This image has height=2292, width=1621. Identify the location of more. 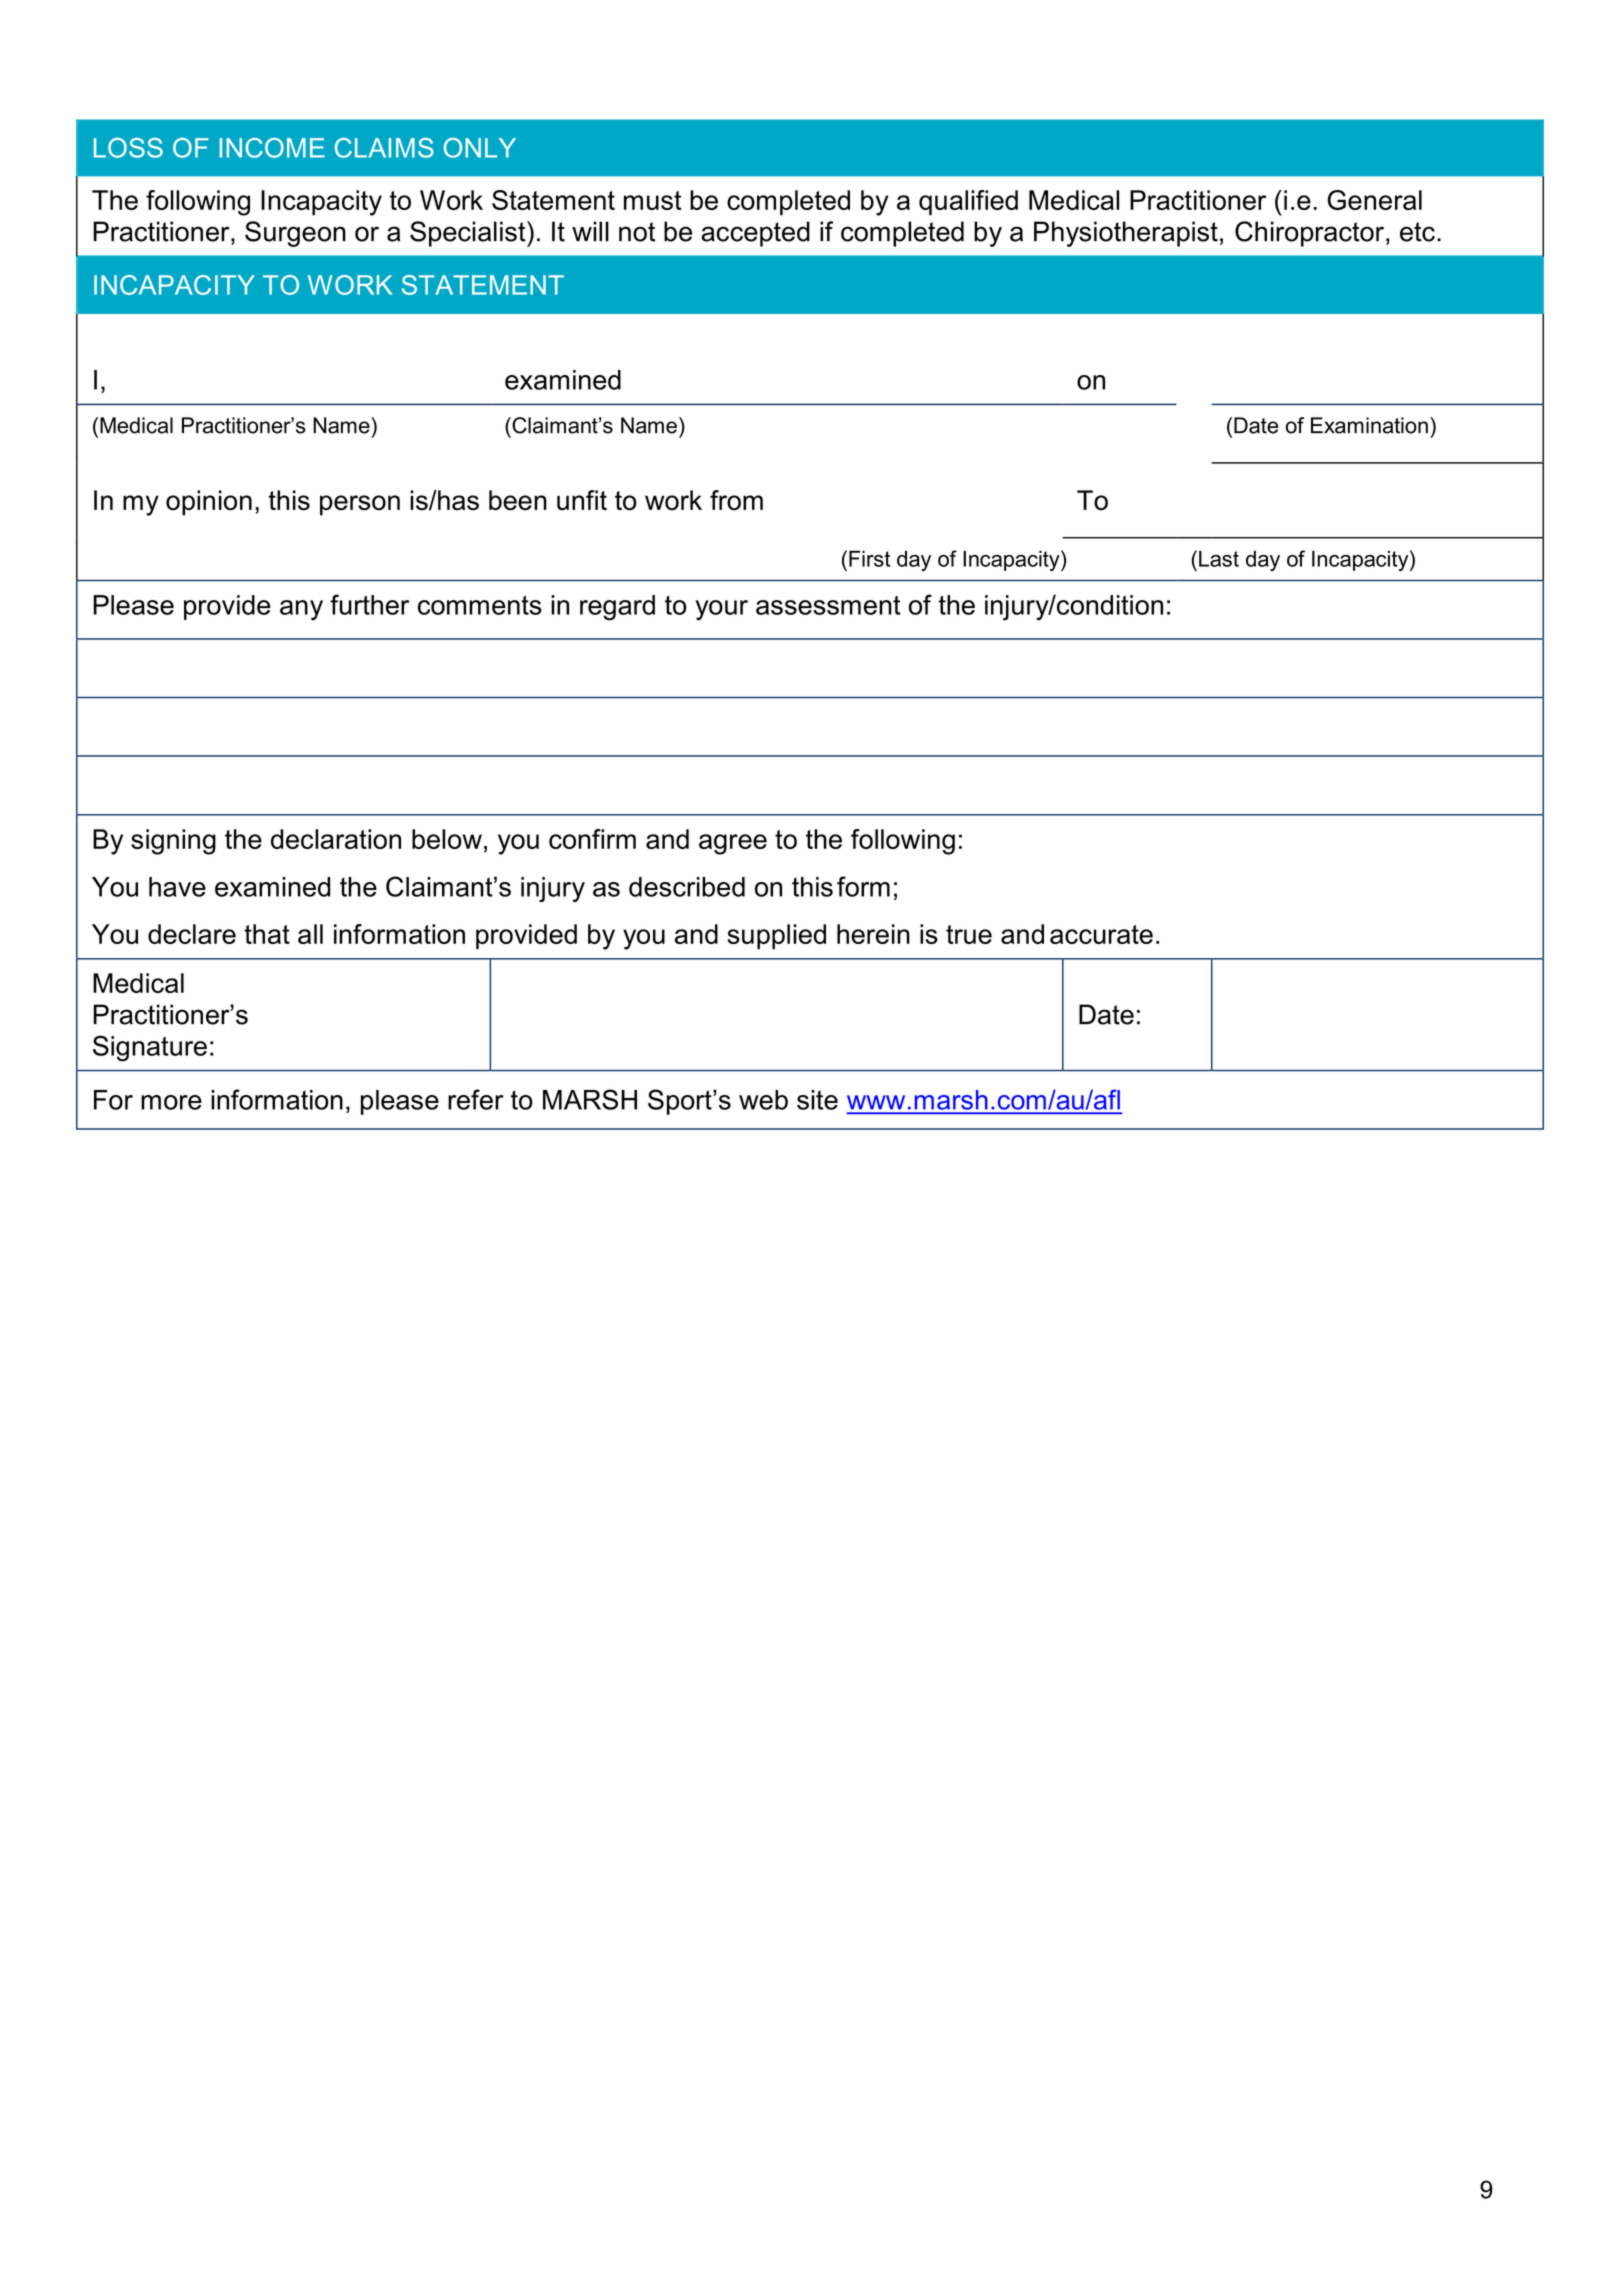
(171, 1102).
